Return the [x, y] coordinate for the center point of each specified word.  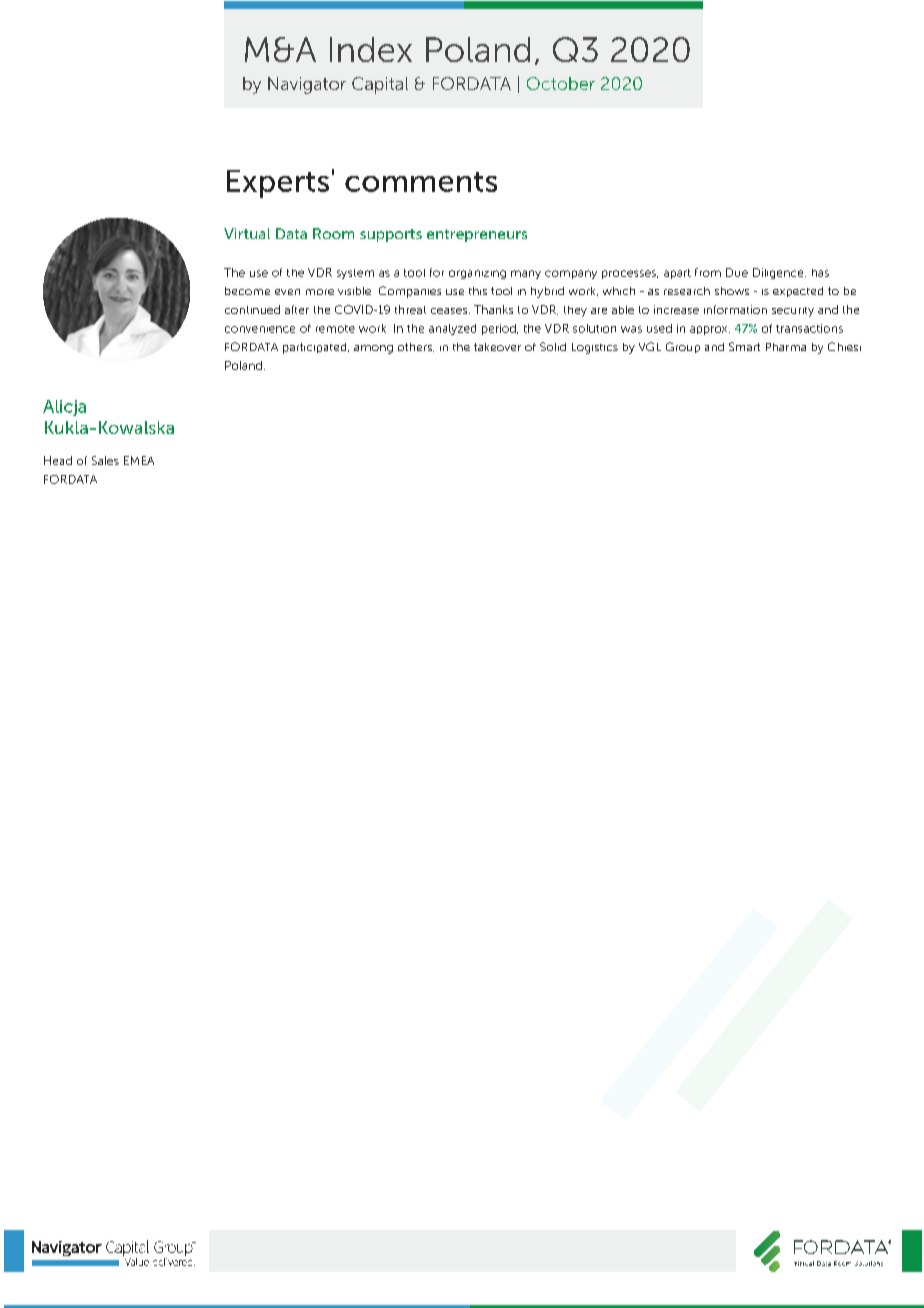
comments [421, 182]
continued [252, 309]
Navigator [307, 85]
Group [683, 347]
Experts [278, 184]
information [735, 309]
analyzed [452, 329]
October [561, 83]
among [373, 349]
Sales [105, 460]
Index [371, 49]
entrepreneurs [477, 235]
